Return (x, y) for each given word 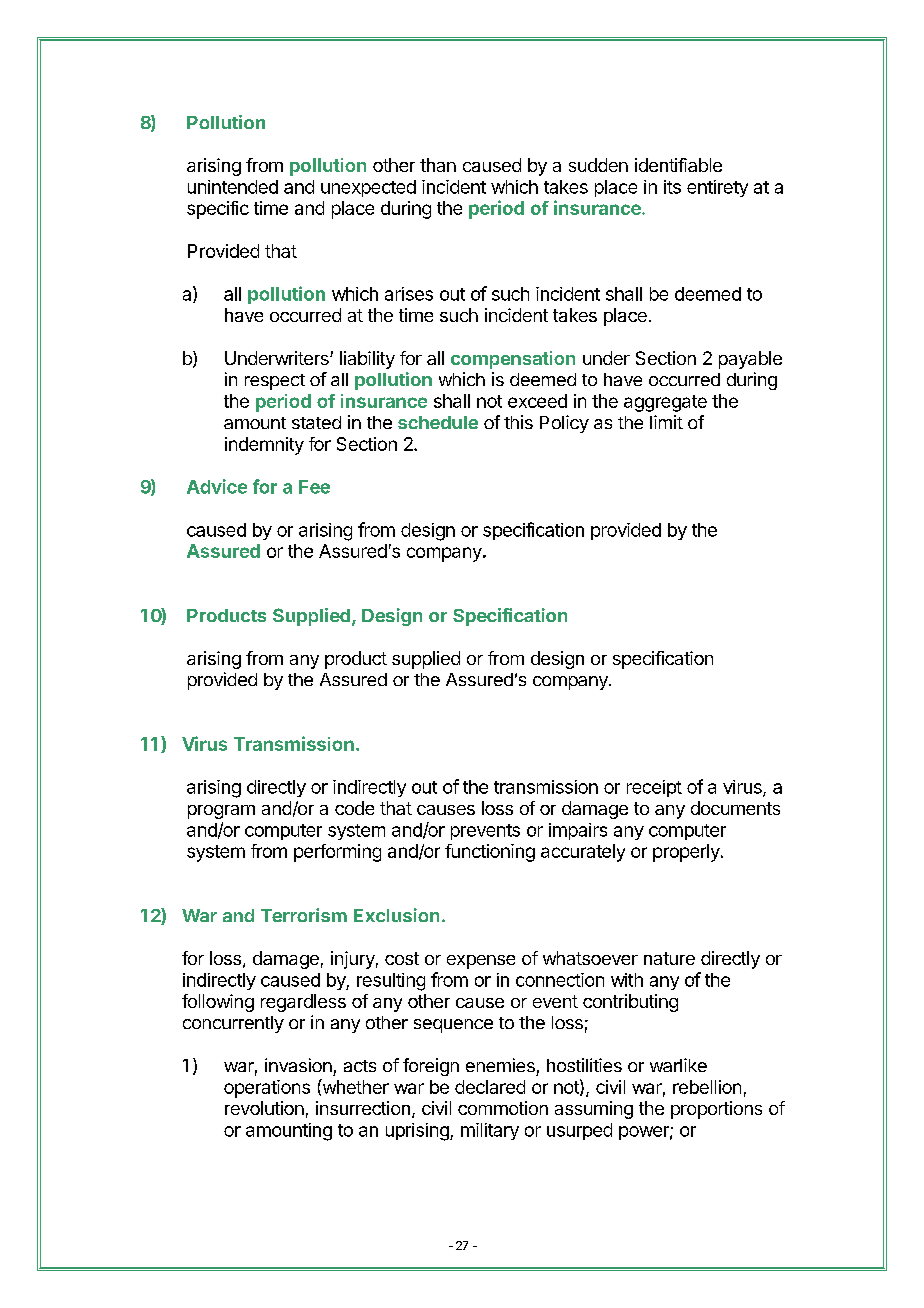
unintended (233, 187)
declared (490, 1087)
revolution (264, 1108)
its (672, 187)
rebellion (707, 1087)
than (438, 165)
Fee (314, 487)
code (354, 808)
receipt (654, 788)
